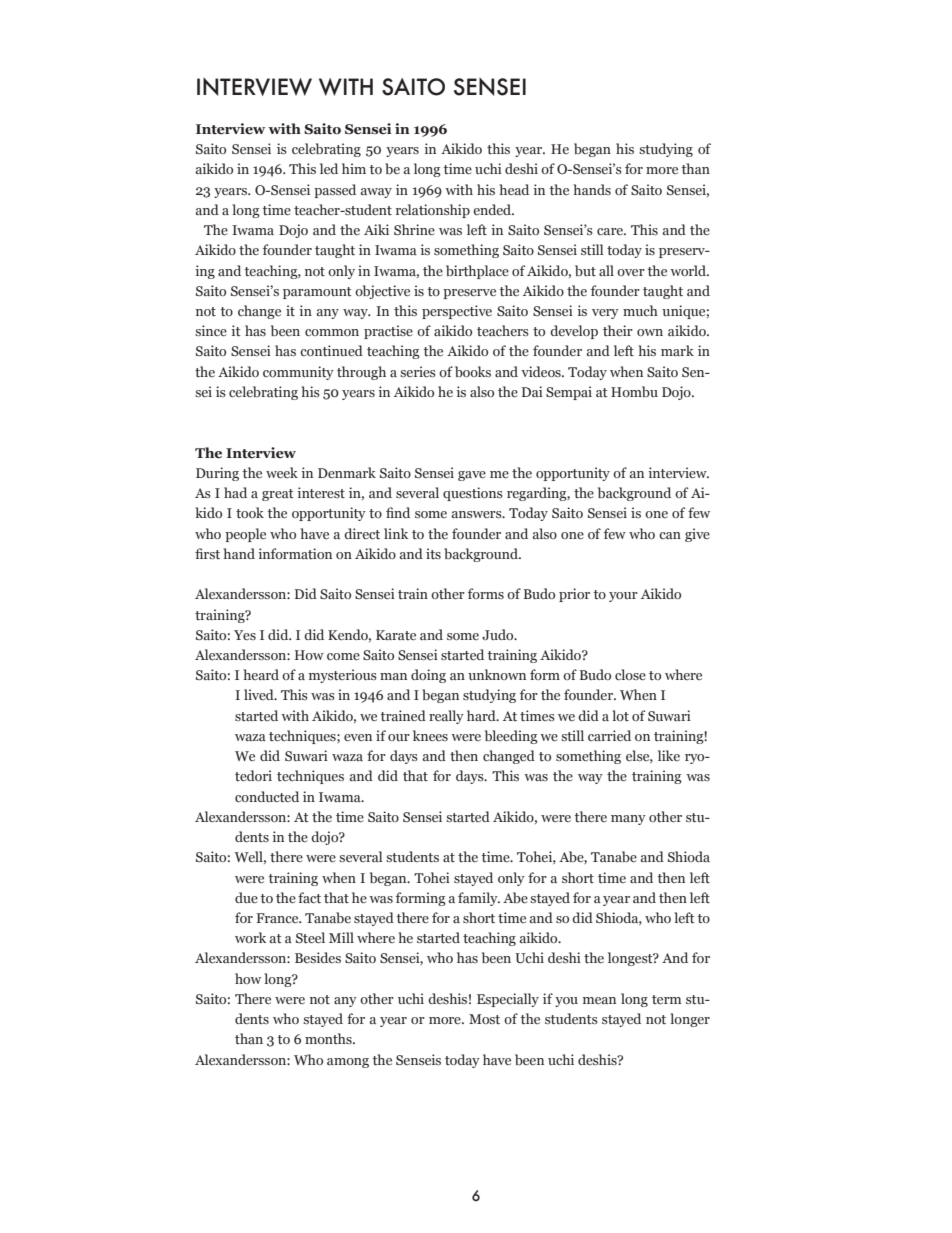  Describe the element at coordinates (631, 272) in the screenshot. I see `over` at that location.
